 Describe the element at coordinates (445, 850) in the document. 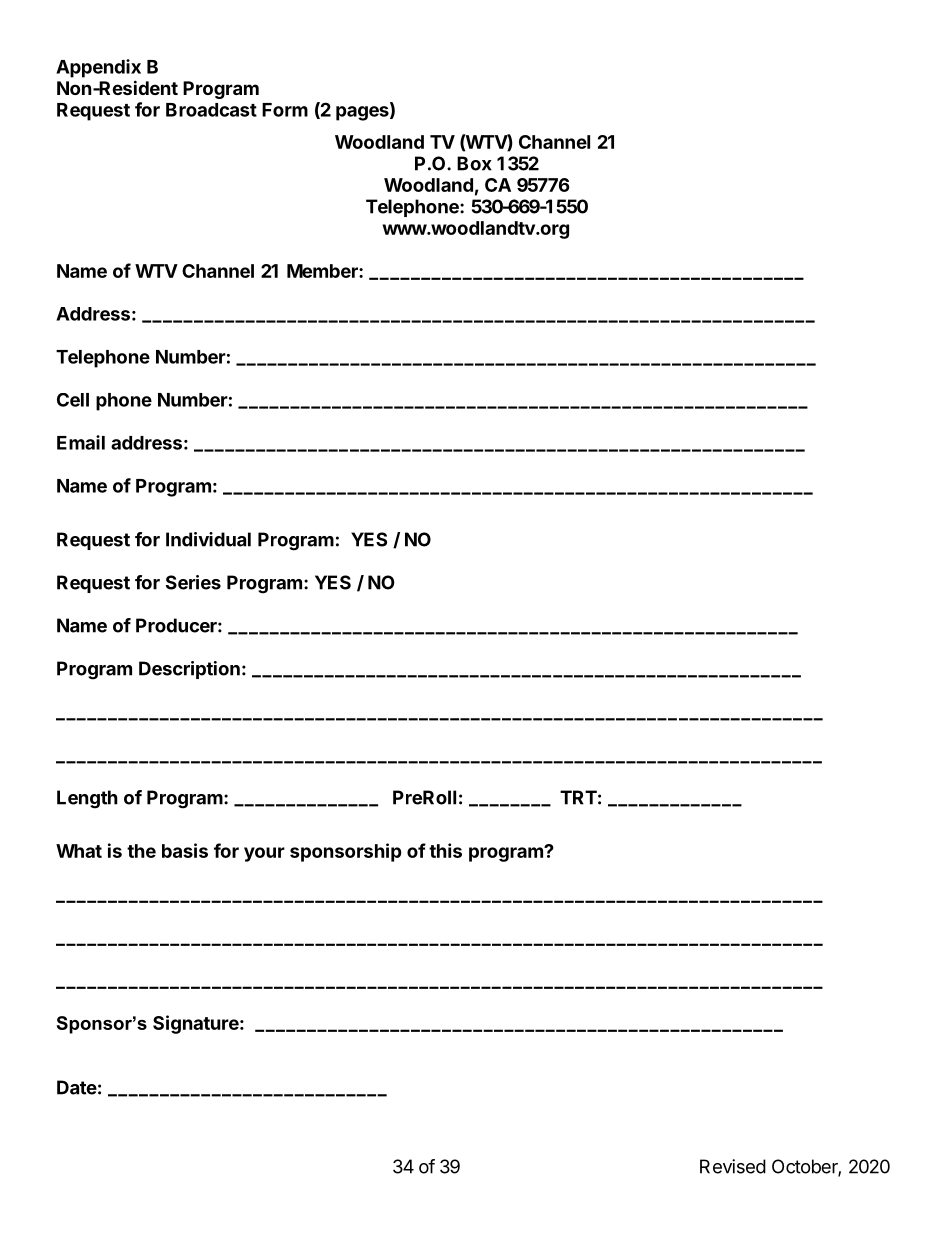

I see `this` at that location.
